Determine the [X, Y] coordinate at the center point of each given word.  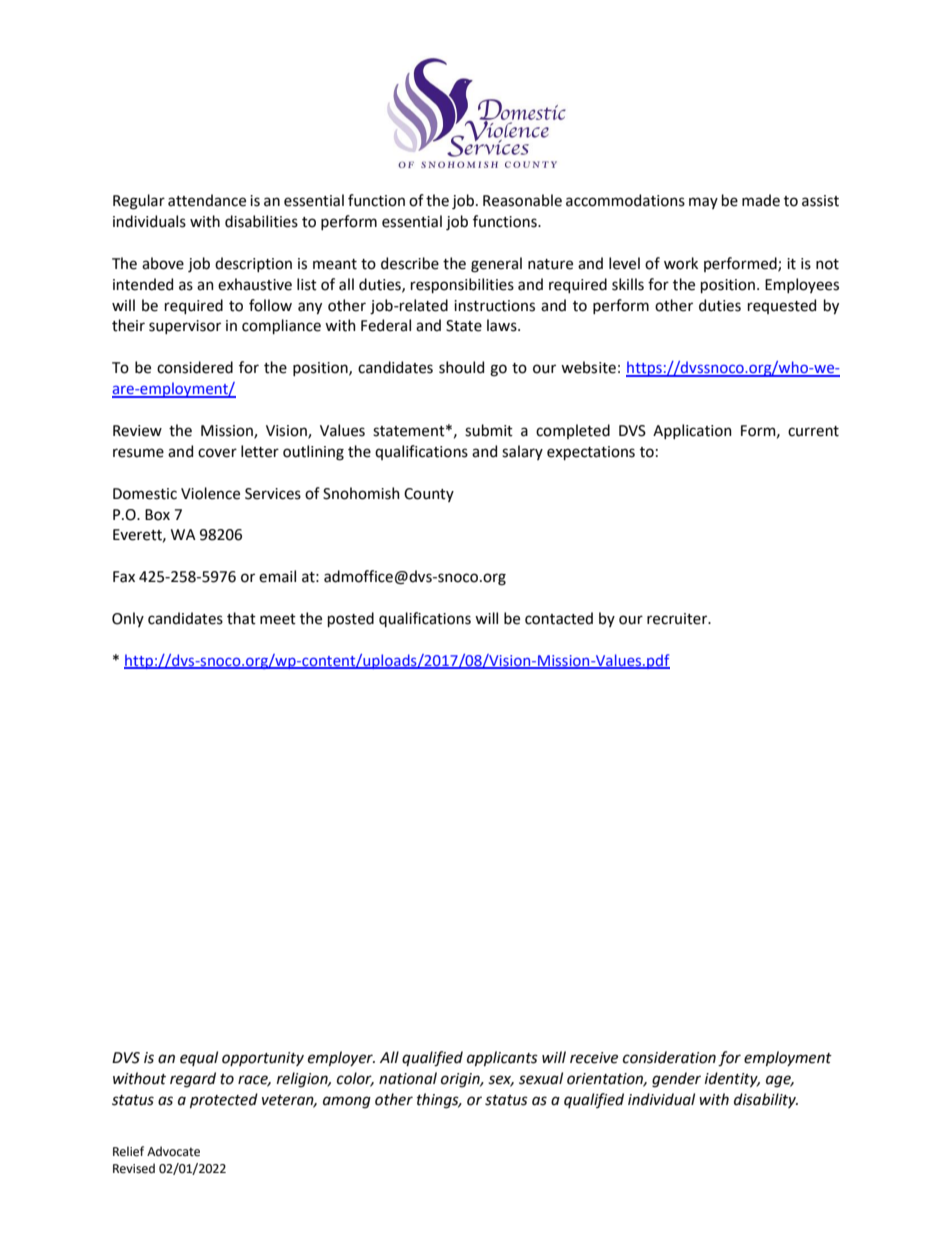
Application [692, 431]
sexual [541, 1078]
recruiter [678, 619]
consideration [669, 1057]
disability [766, 1100]
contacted [559, 618]
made [761, 200]
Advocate [173, 1151]
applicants [502, 1058]
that [241, 618]
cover [217, 453]
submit [489, 430]
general [496, 265]
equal [199, 1058]
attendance [207, 200]
